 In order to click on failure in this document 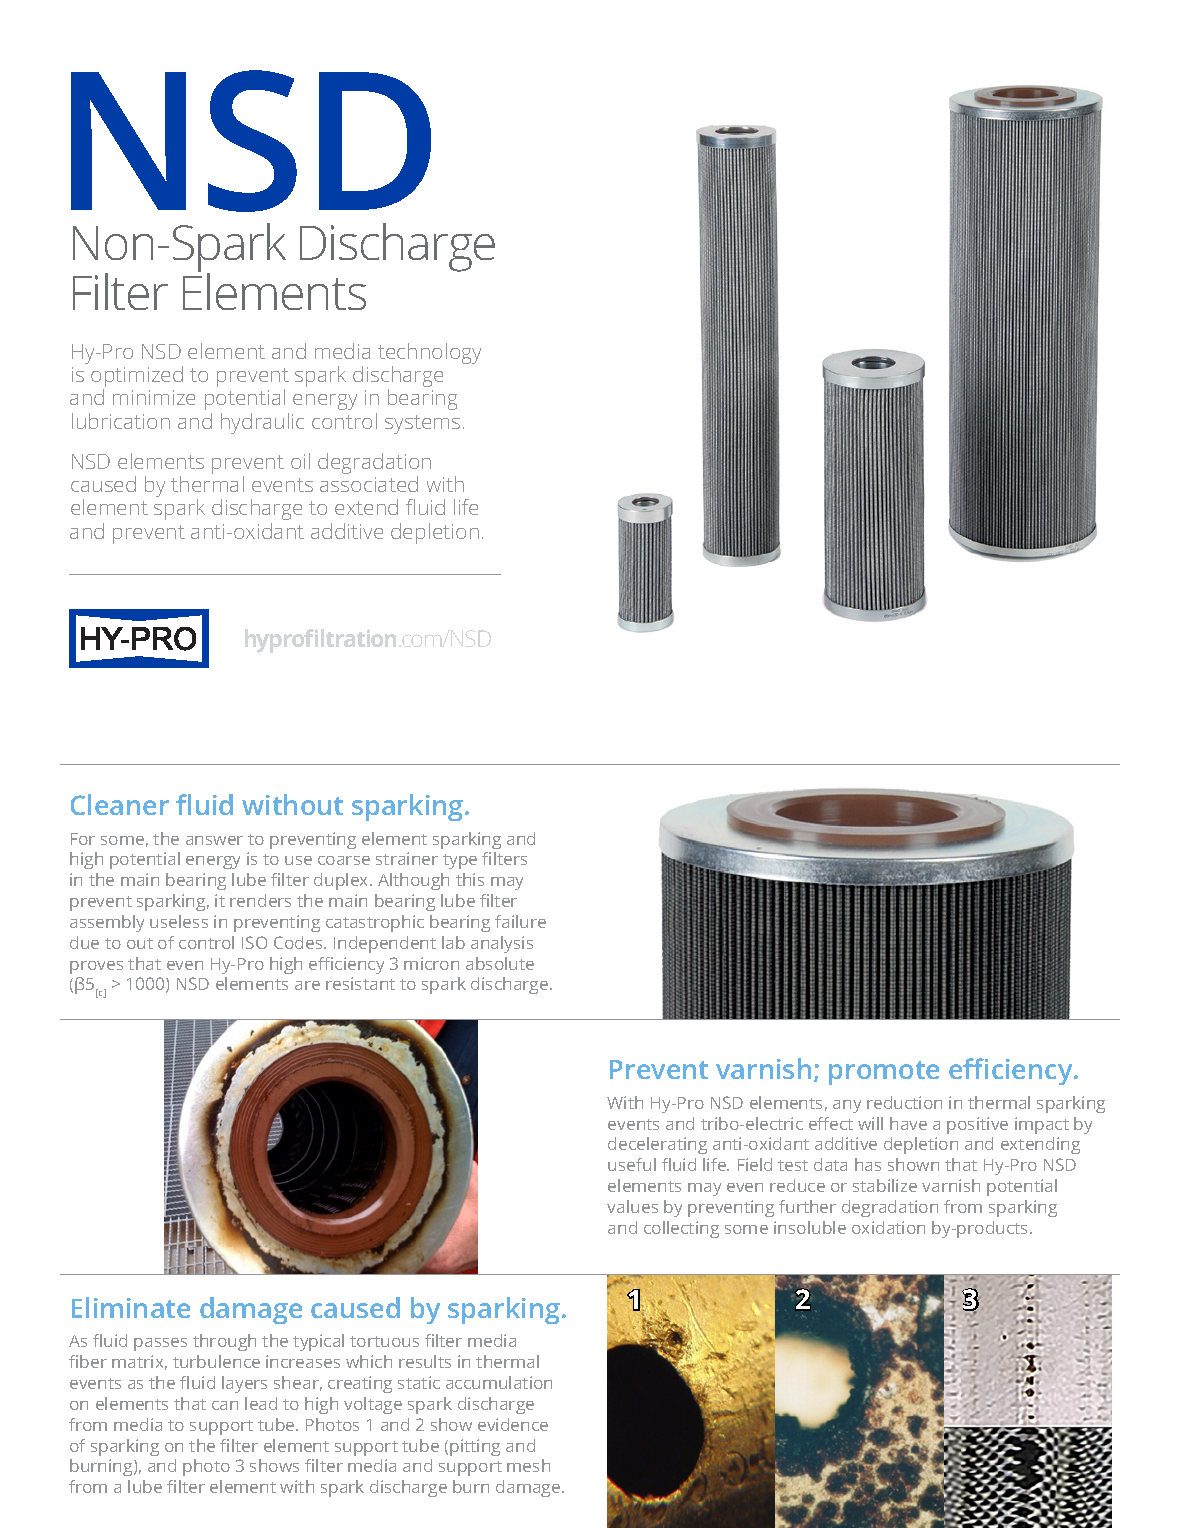, I will do `click(520, 921)`.
